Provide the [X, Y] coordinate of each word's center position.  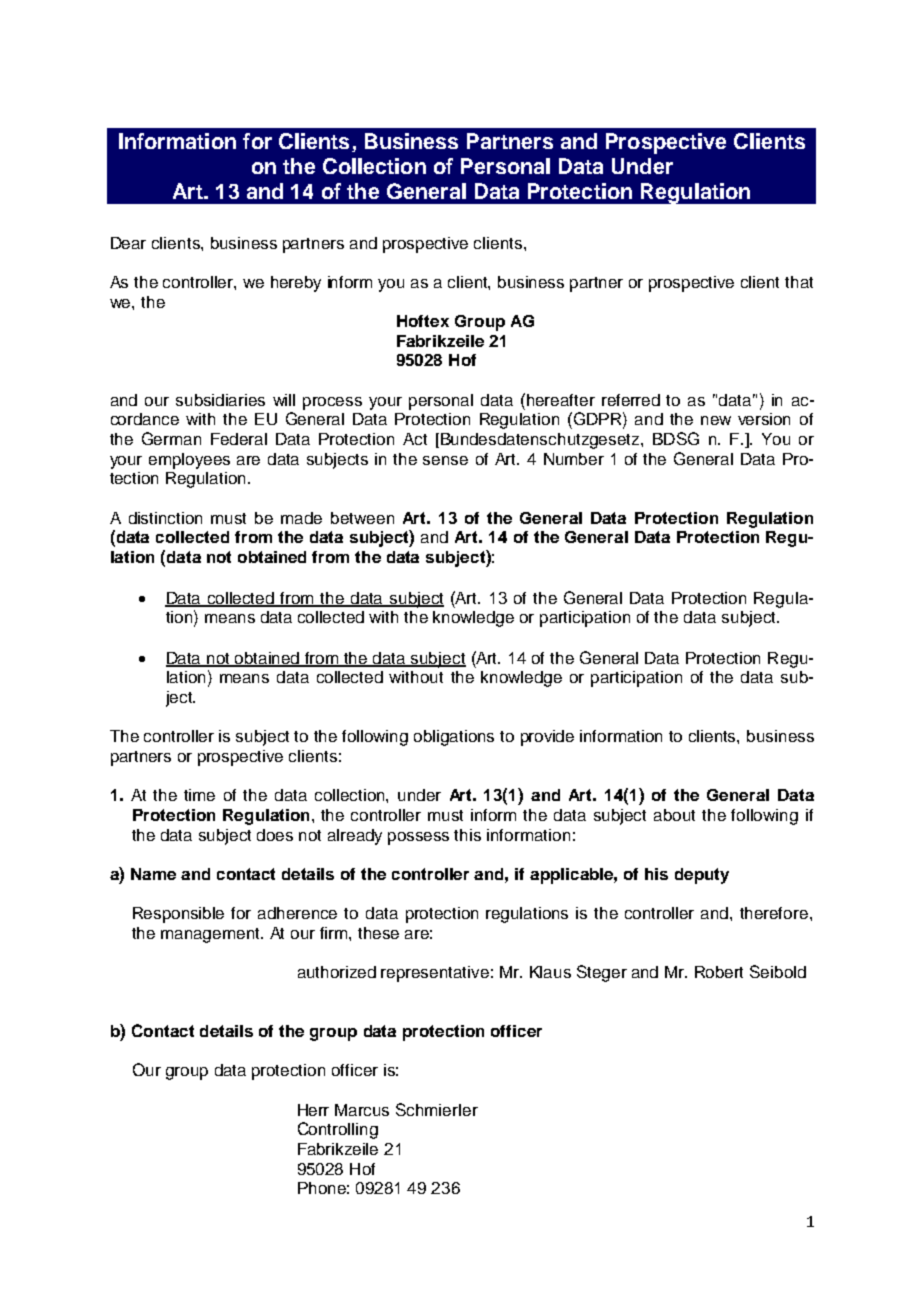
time [199, 795]
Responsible [178, 915]
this [467, 835]
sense [445, 460]
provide [547, 738]
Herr [313, 1110]
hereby [296, 284]
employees [189, 461]
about [674, 815]
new [716, 420]
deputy [702, 876]
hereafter [561, 400]
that [799, 282]
